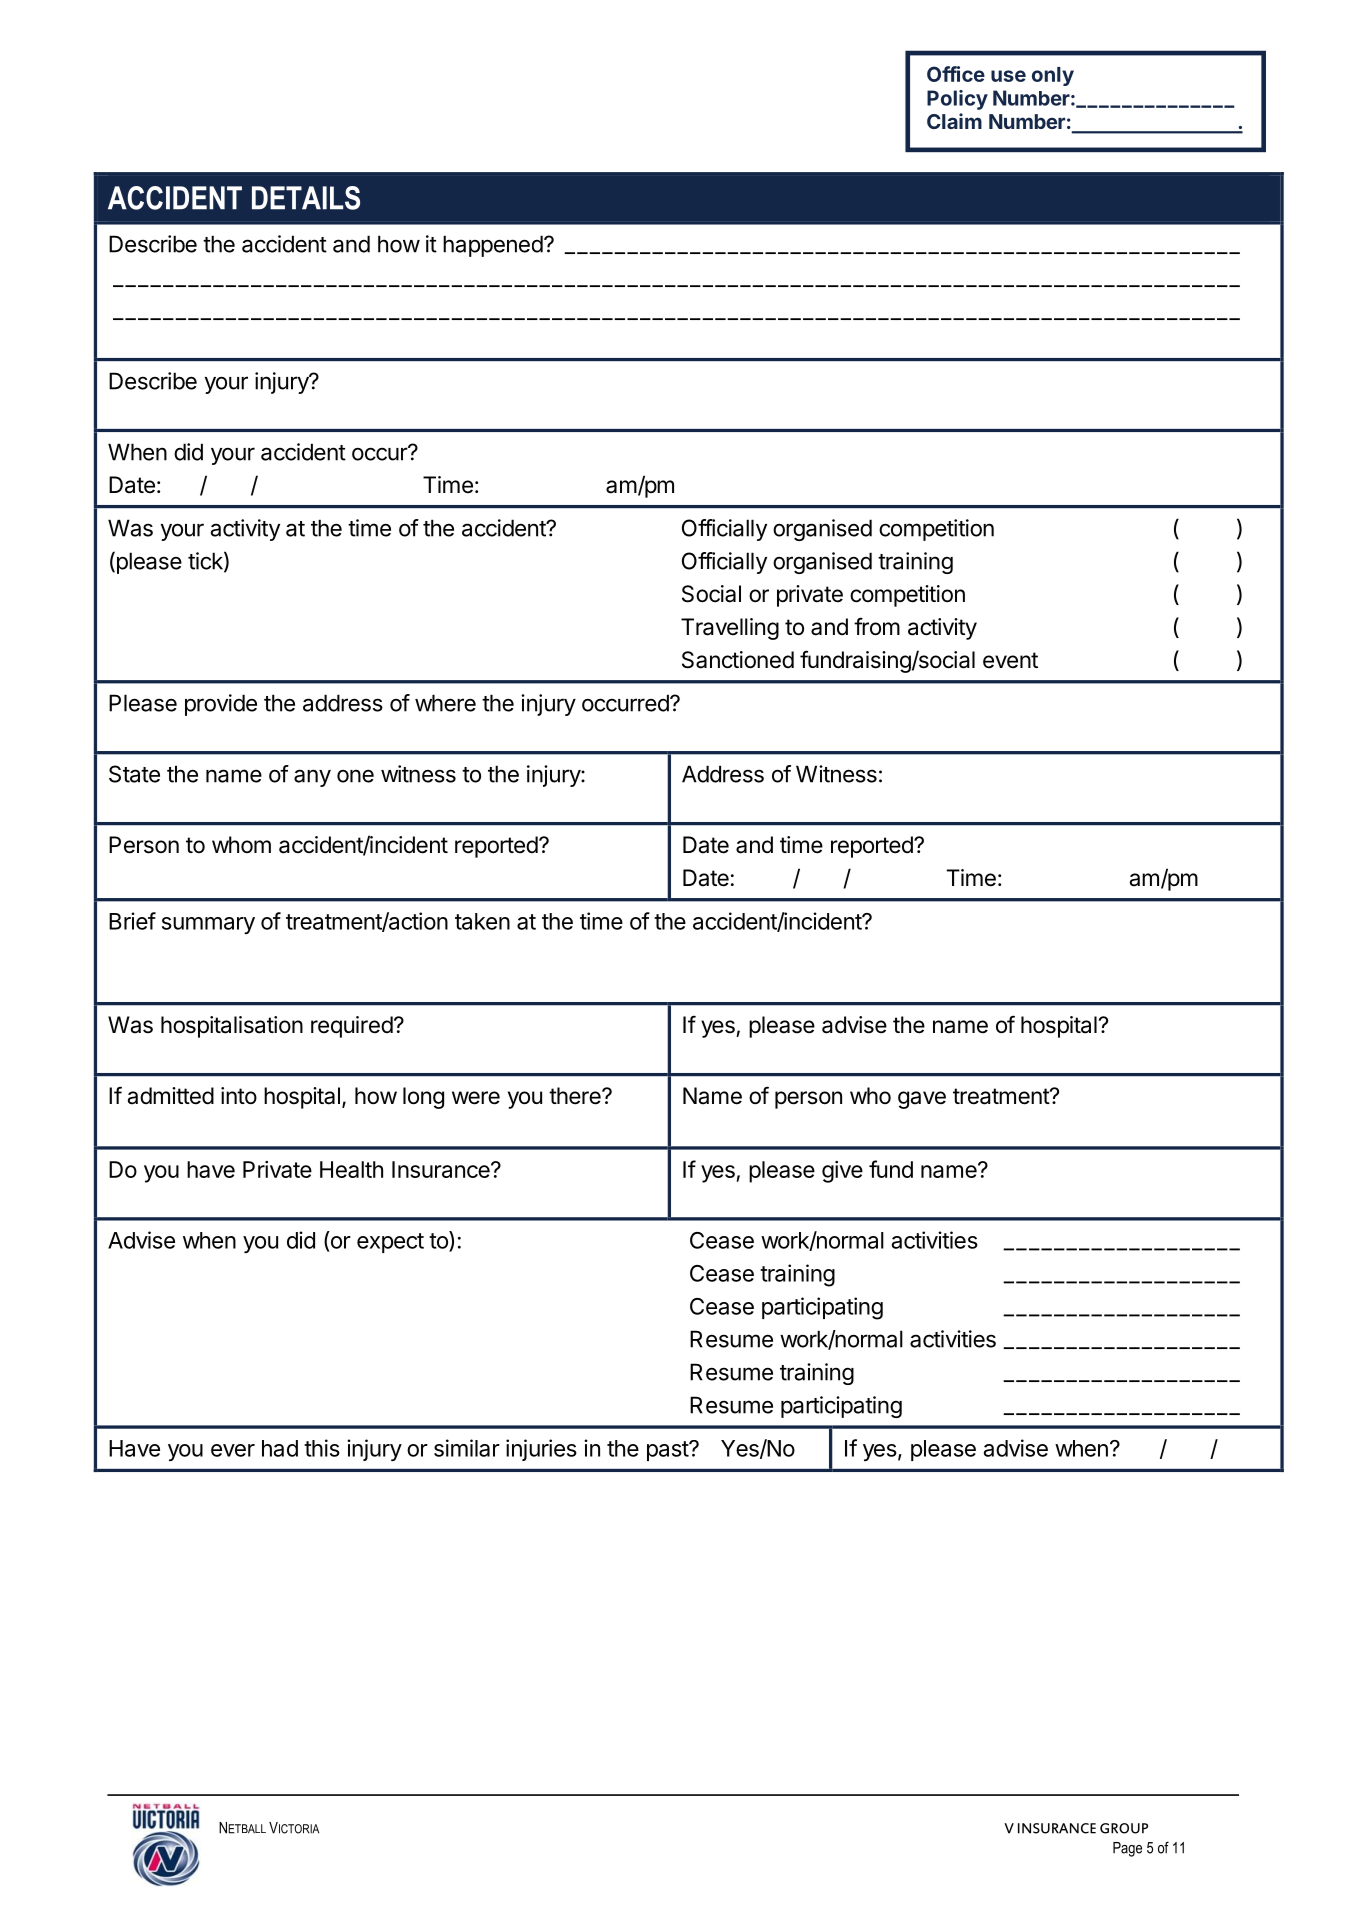  Describe the element at coordinates (1010, 660) in the image. I see `event` at that location.
